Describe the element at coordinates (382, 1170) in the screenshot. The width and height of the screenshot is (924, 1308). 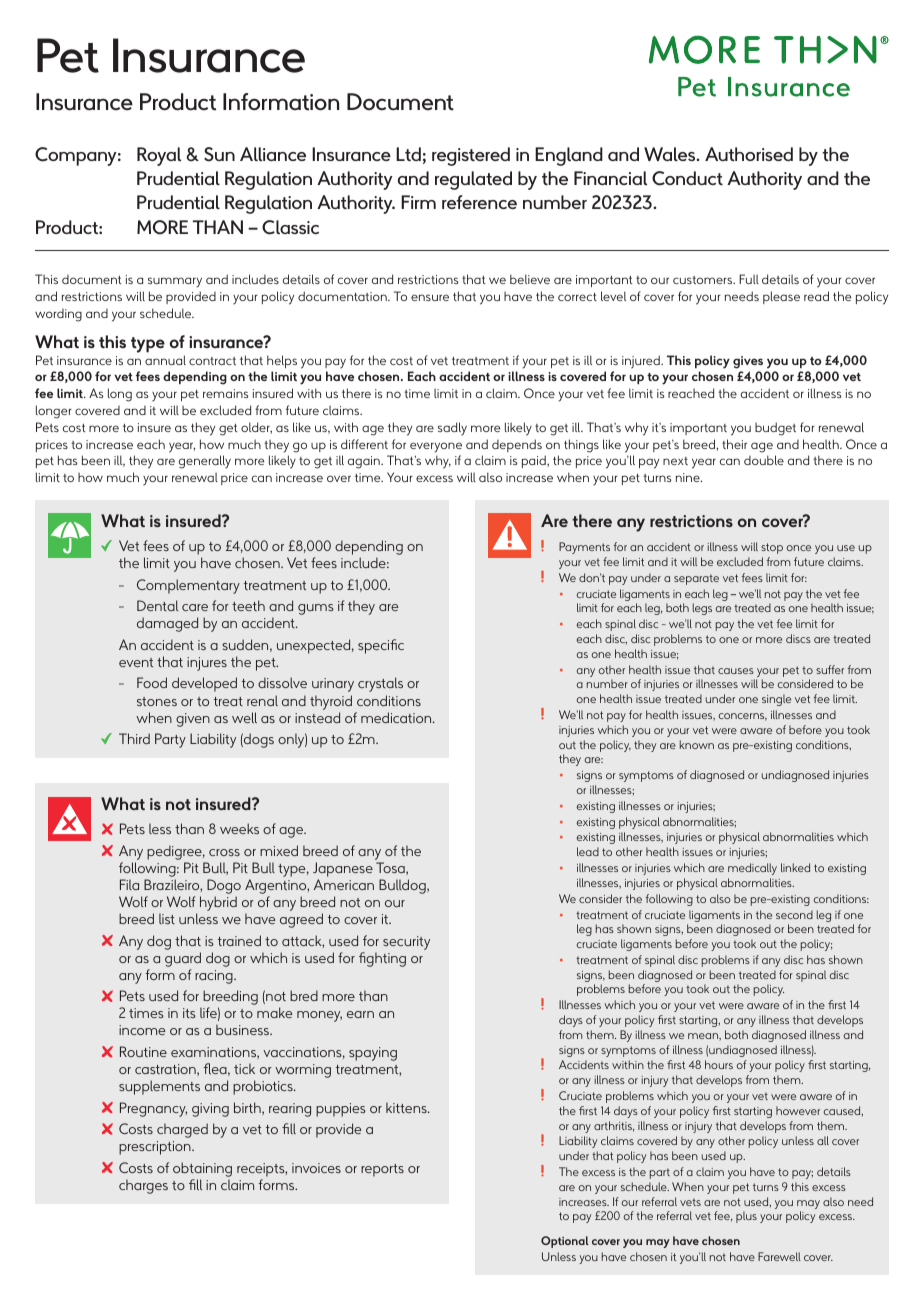
I see `reports` at that location.
